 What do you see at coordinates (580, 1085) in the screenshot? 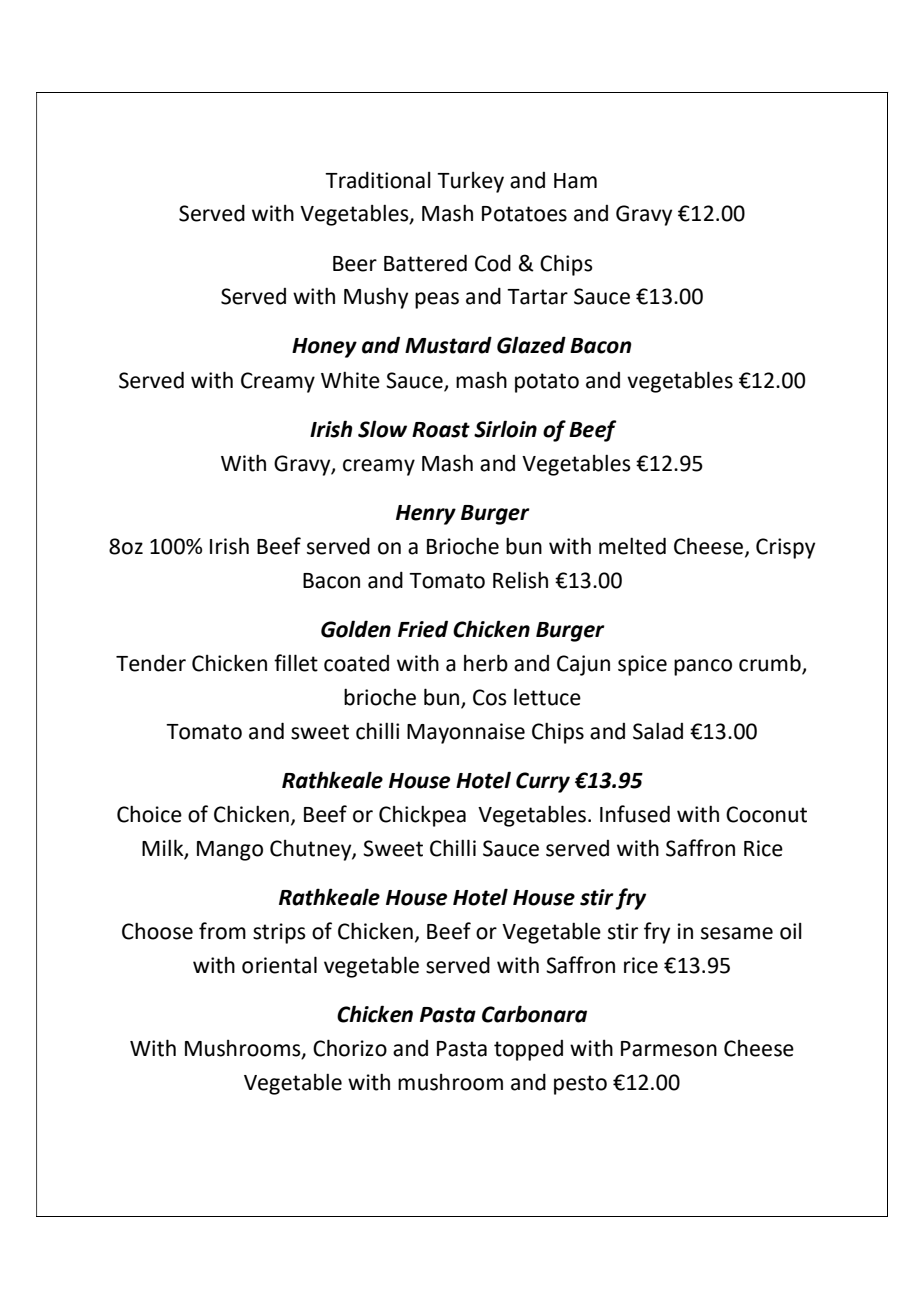
I see `pesto` at bounding box center [580, 1085].
